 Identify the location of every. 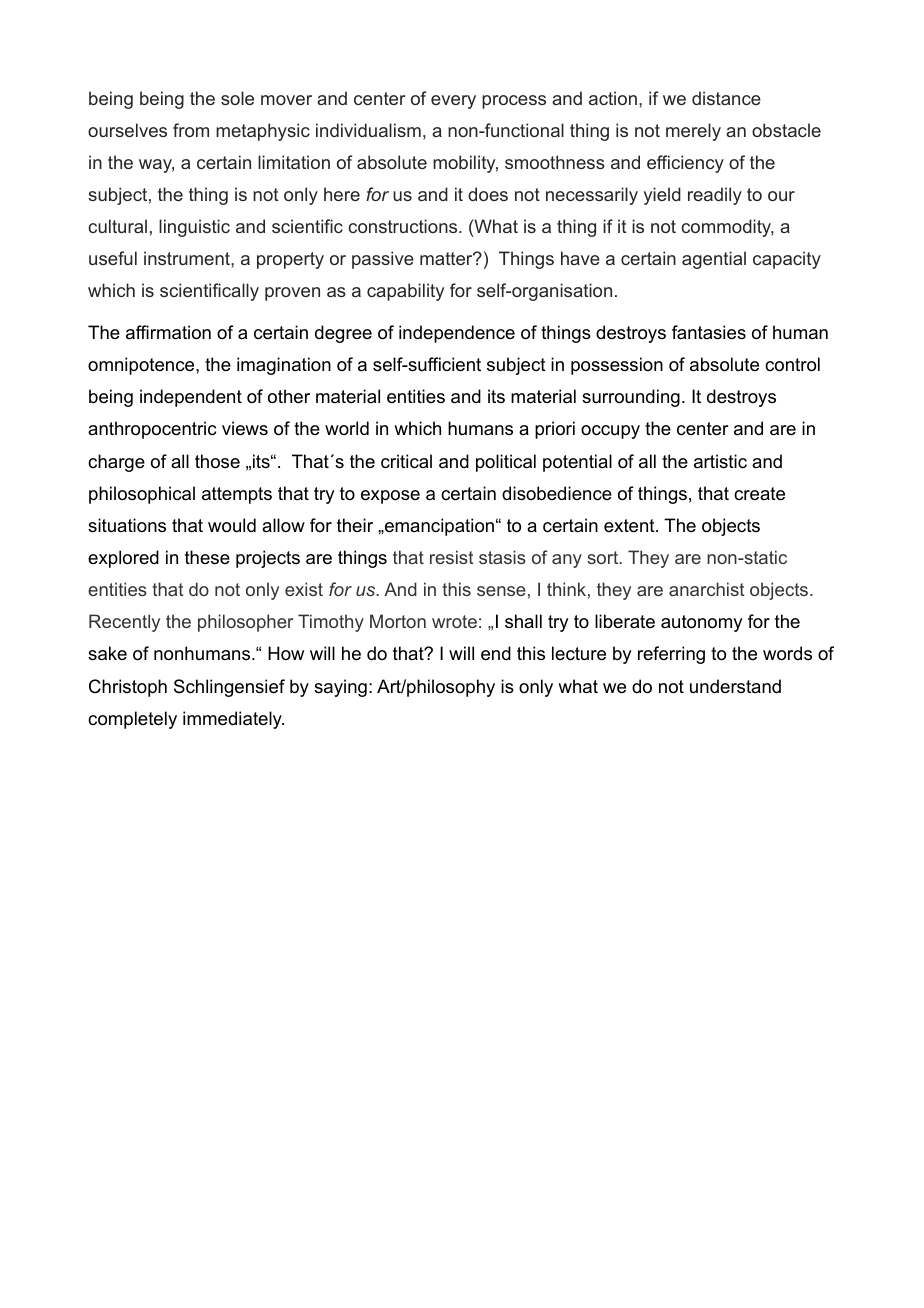
(453, 102).
